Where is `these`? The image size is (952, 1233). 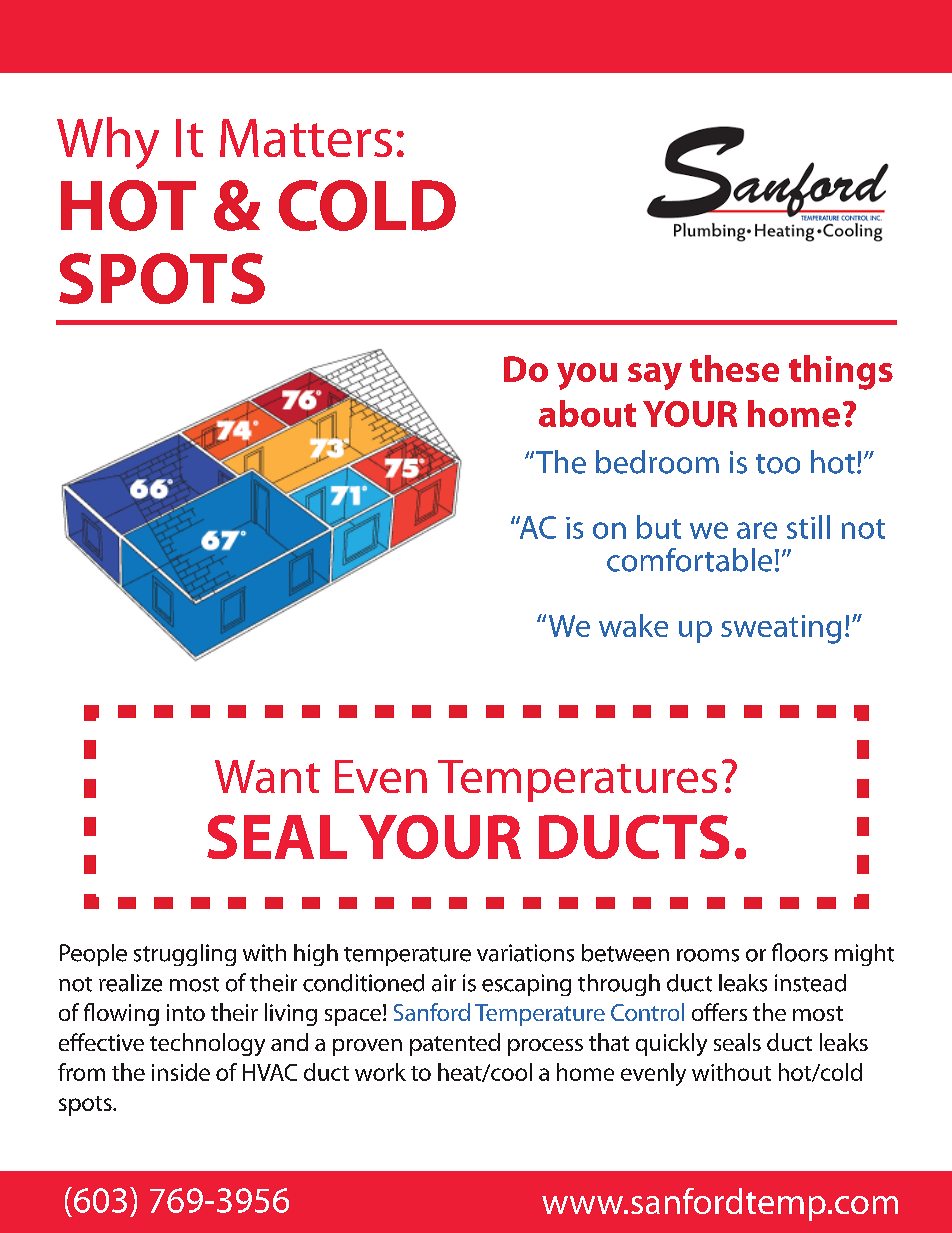
these is located at coordinates (734, 368).
